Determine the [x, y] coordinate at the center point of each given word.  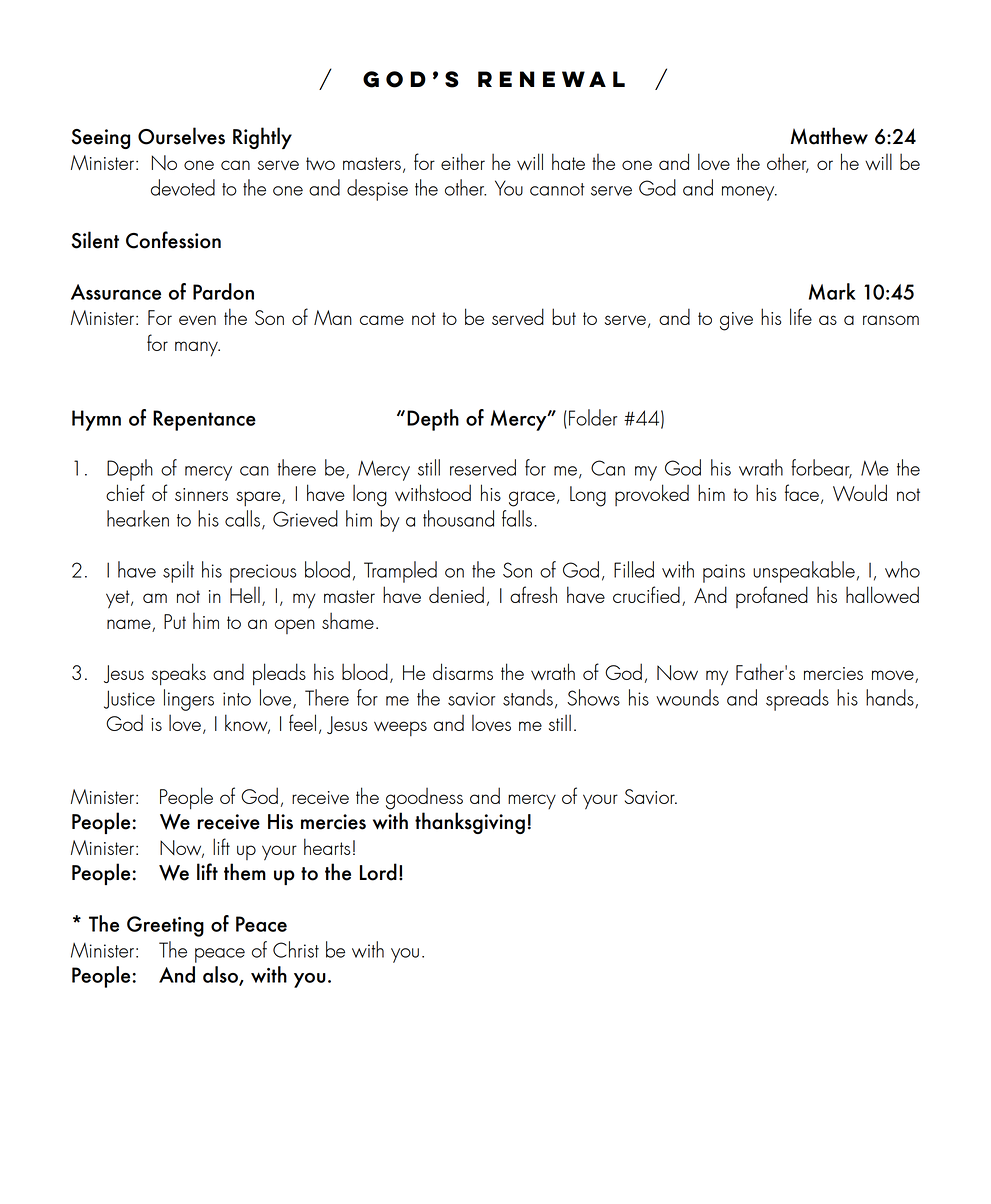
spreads [797, 700]
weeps [400, 728]
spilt [178, 572]
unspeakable [804, 572]
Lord [378, 872]
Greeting [165, 926]
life [801, 316]
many [197, 348]
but [564, 316]
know [247, 724]
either [463, 161]
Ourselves [181, 136]
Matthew [829, 136]
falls [517, 518]
